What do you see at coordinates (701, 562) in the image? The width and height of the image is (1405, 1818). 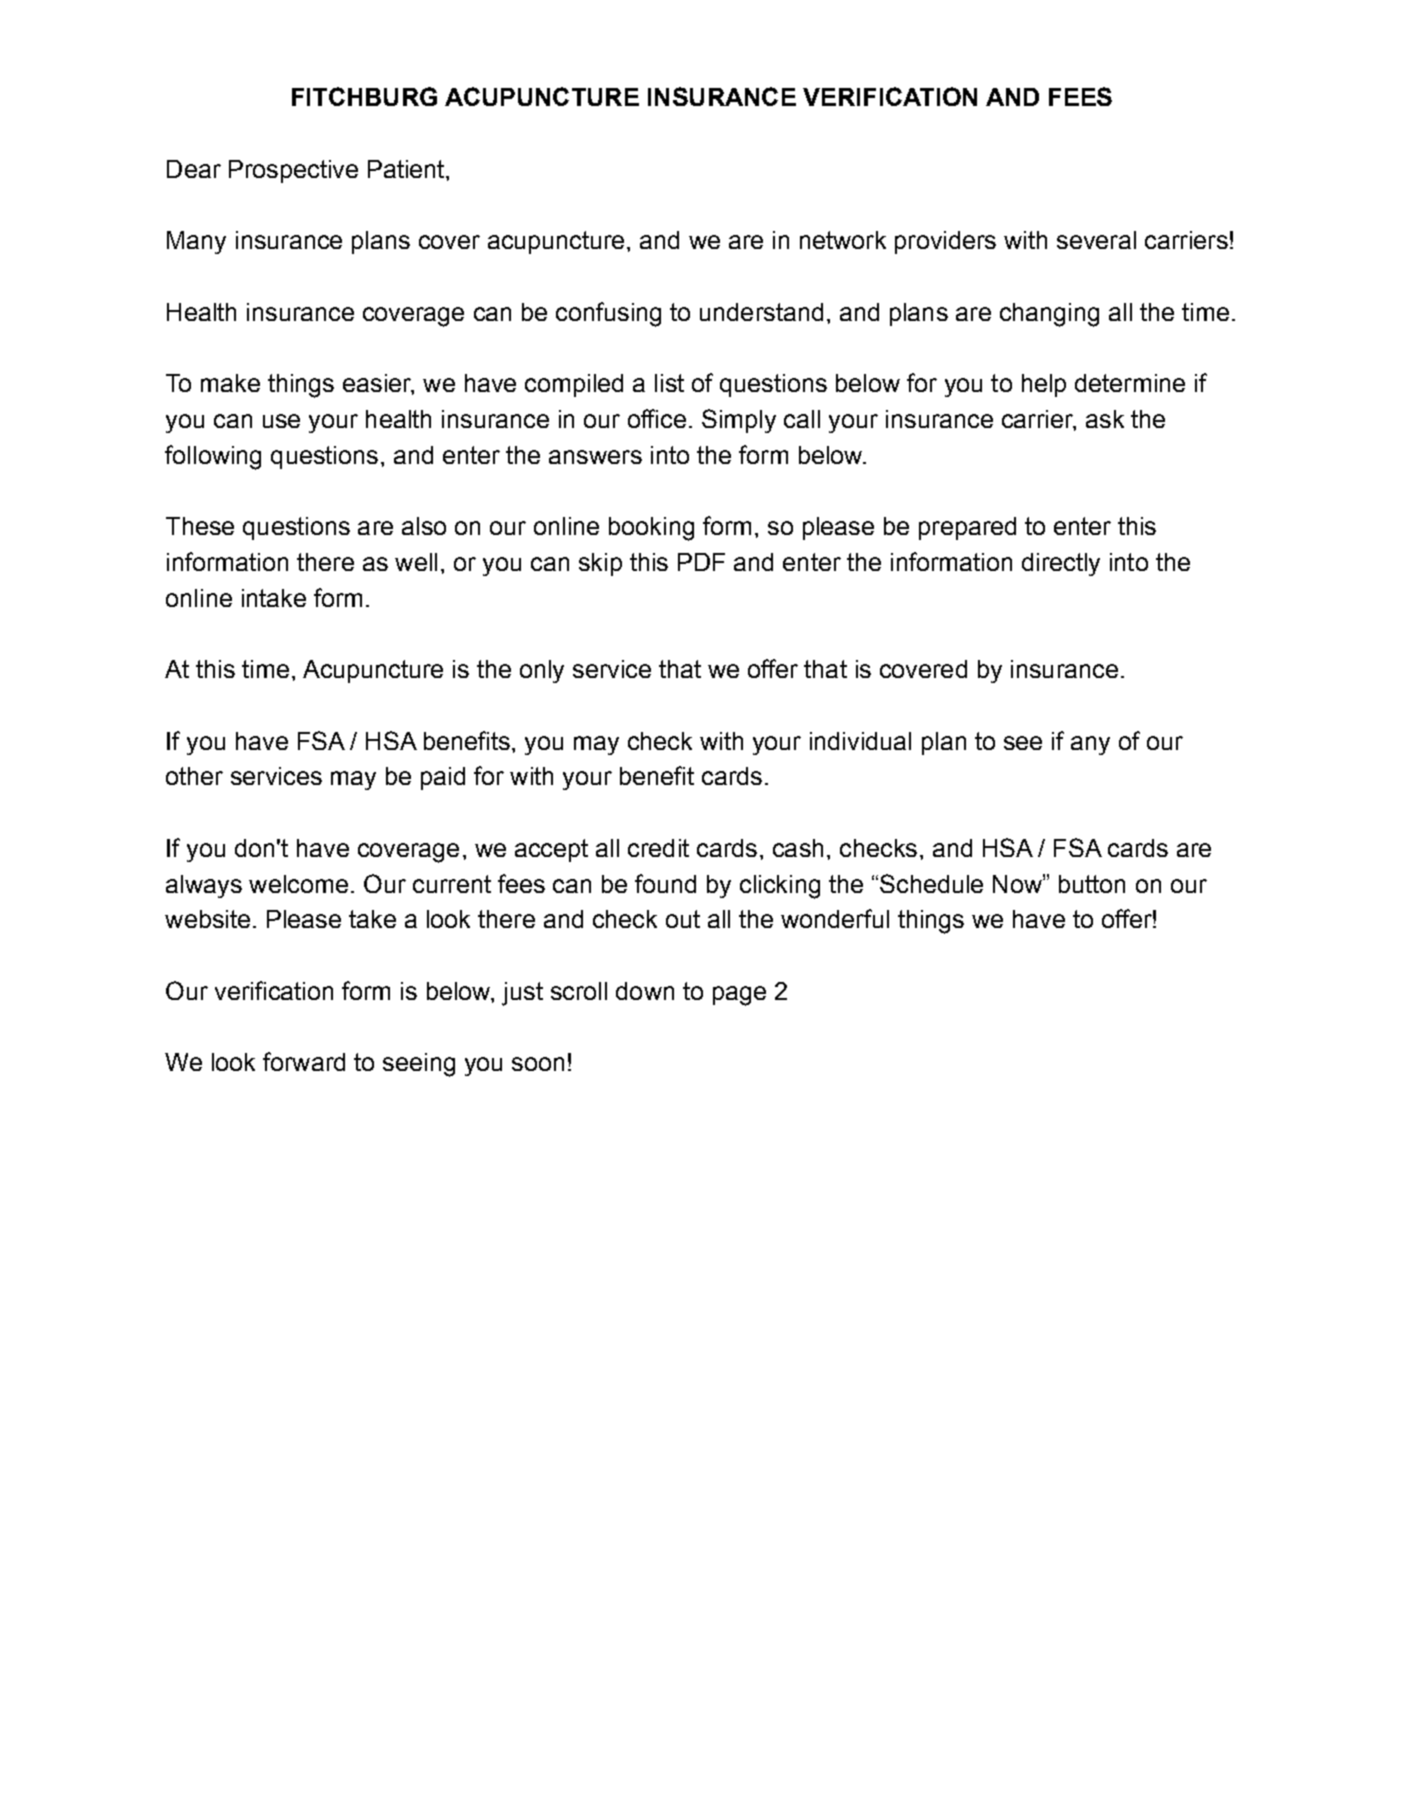 I see `PDF` at bounding box center [701, 562].
